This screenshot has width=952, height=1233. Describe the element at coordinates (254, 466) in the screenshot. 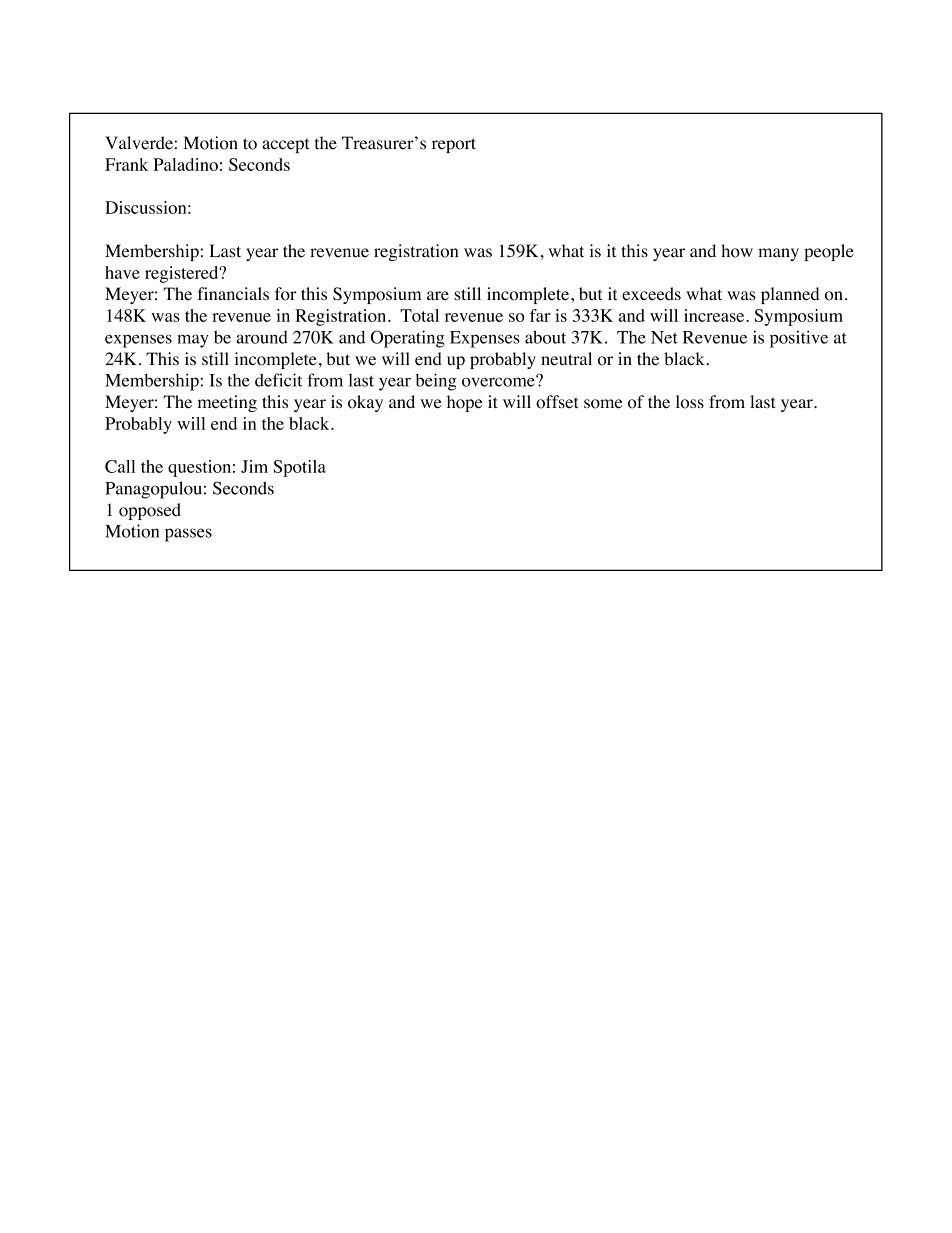

I see `Jim` at that location.
